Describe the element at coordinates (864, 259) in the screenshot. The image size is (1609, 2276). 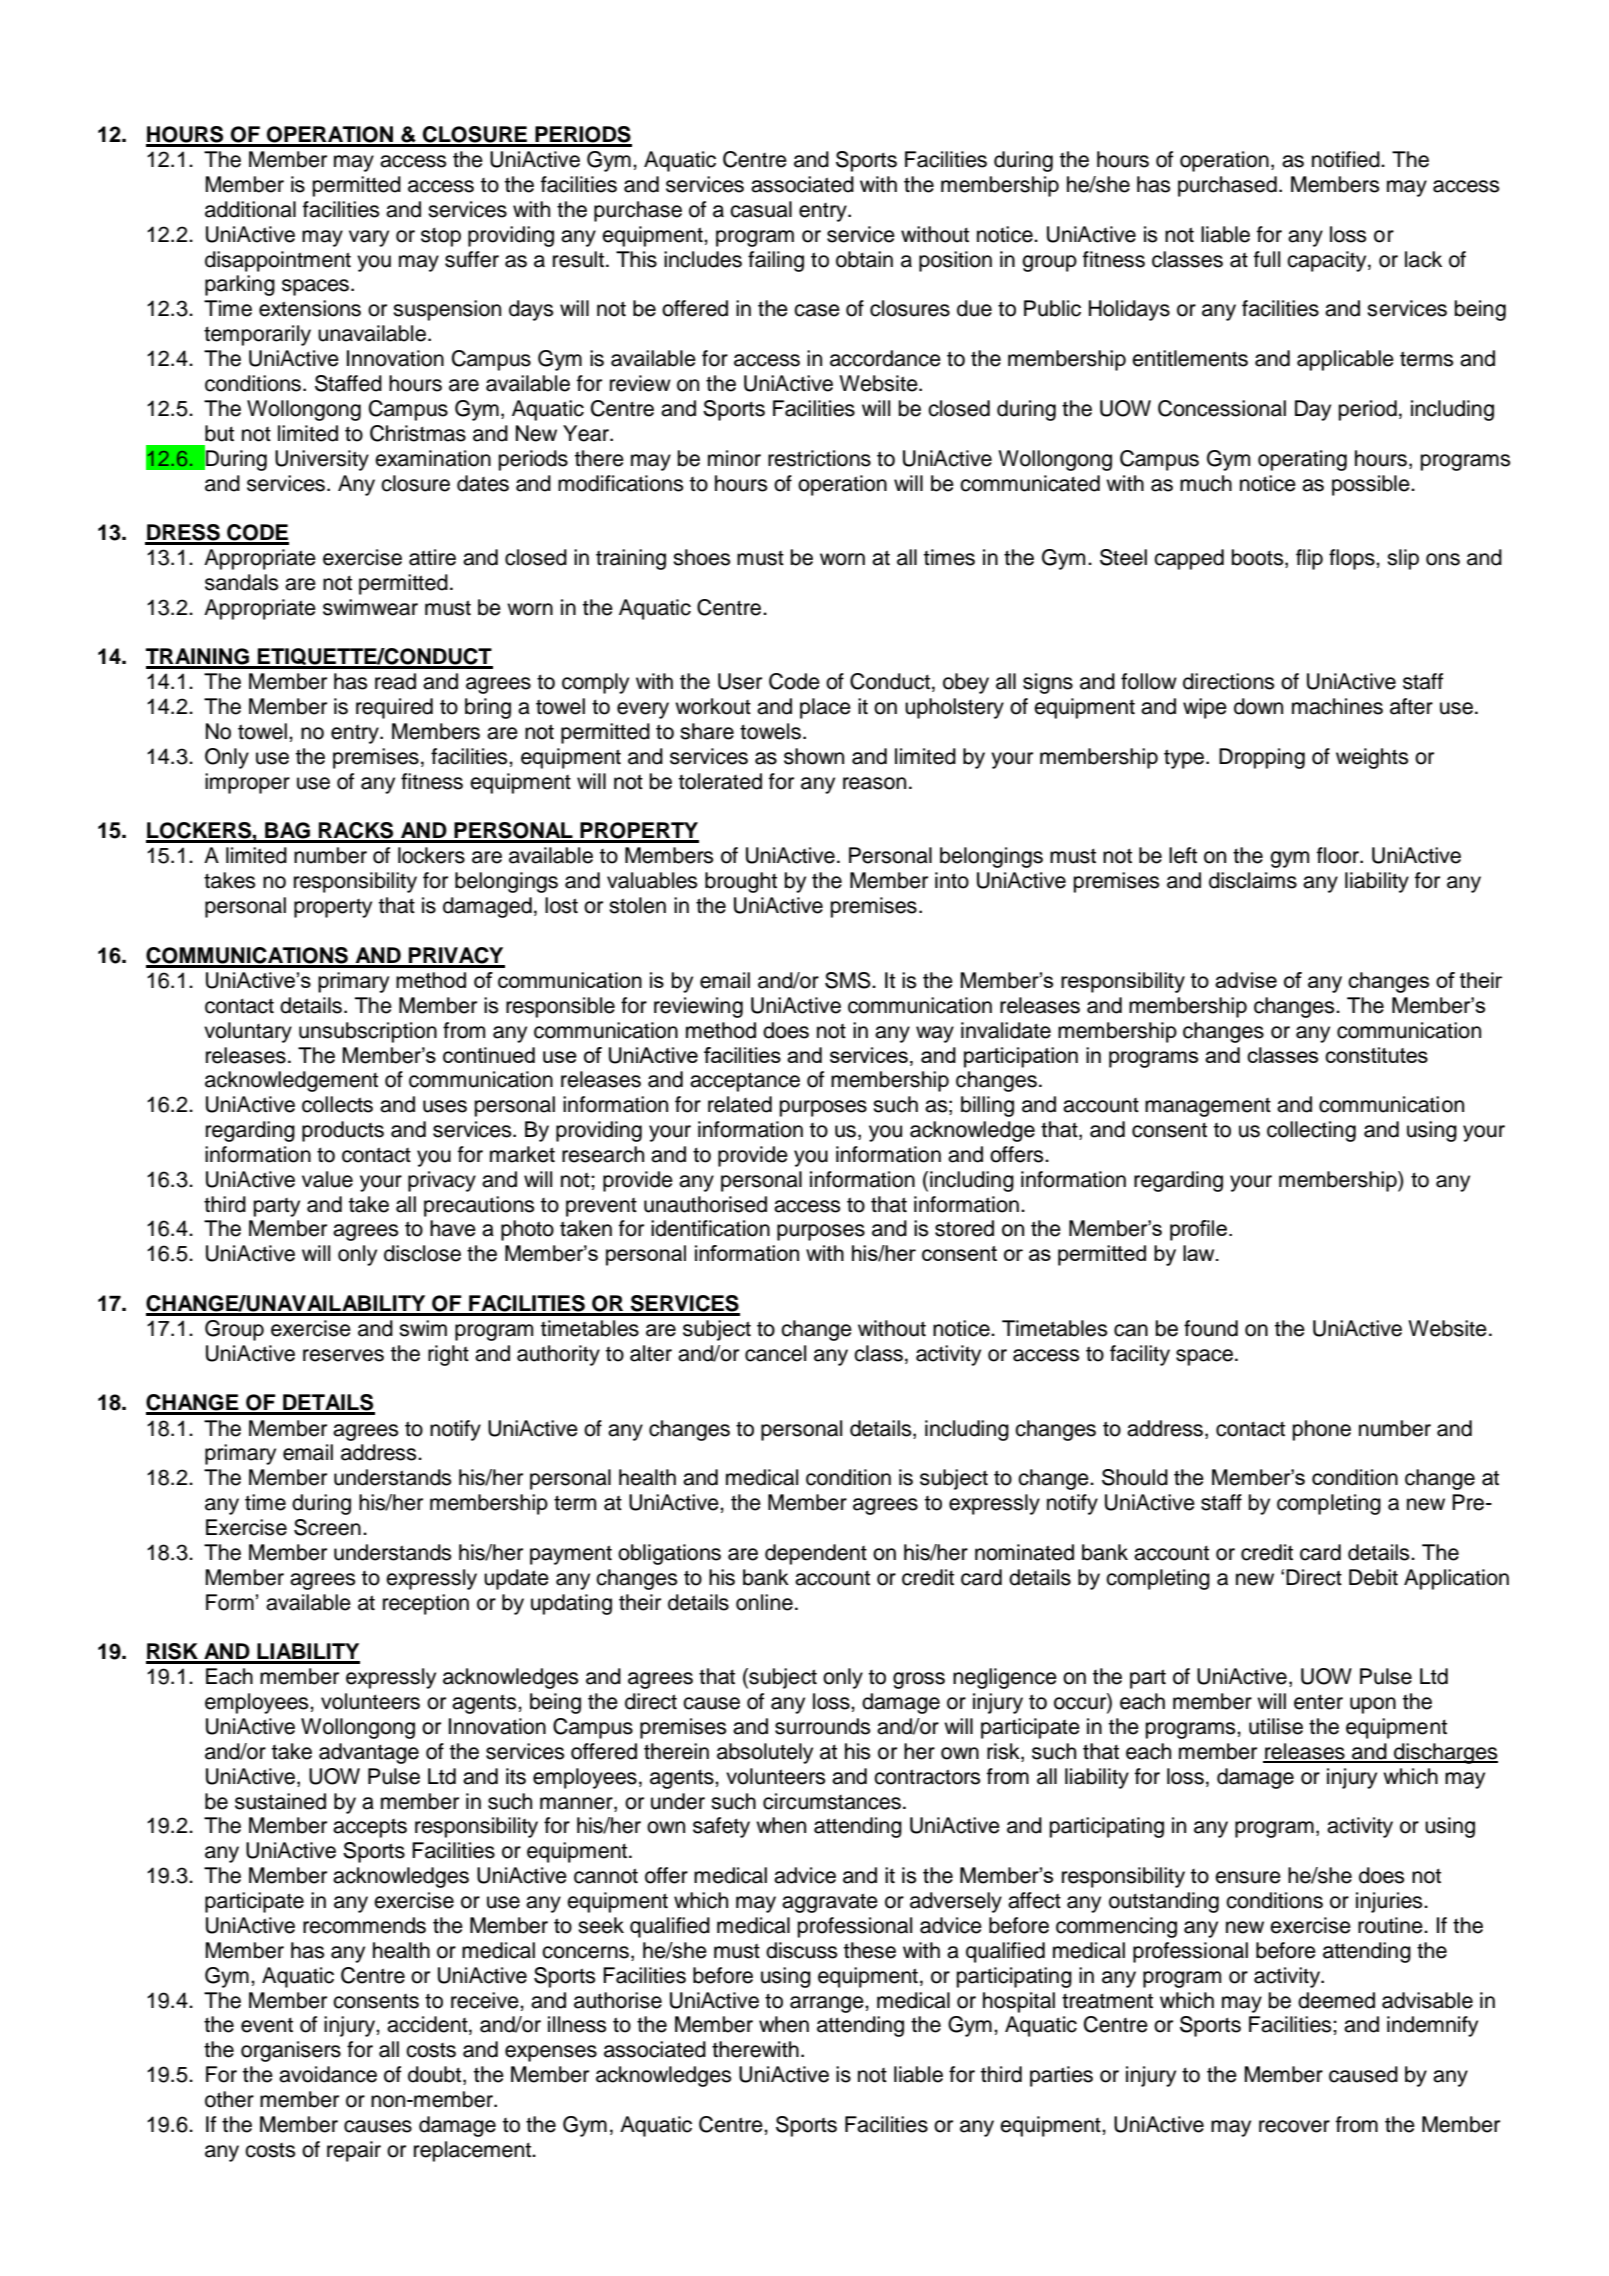
I see `obtain` at that location.
